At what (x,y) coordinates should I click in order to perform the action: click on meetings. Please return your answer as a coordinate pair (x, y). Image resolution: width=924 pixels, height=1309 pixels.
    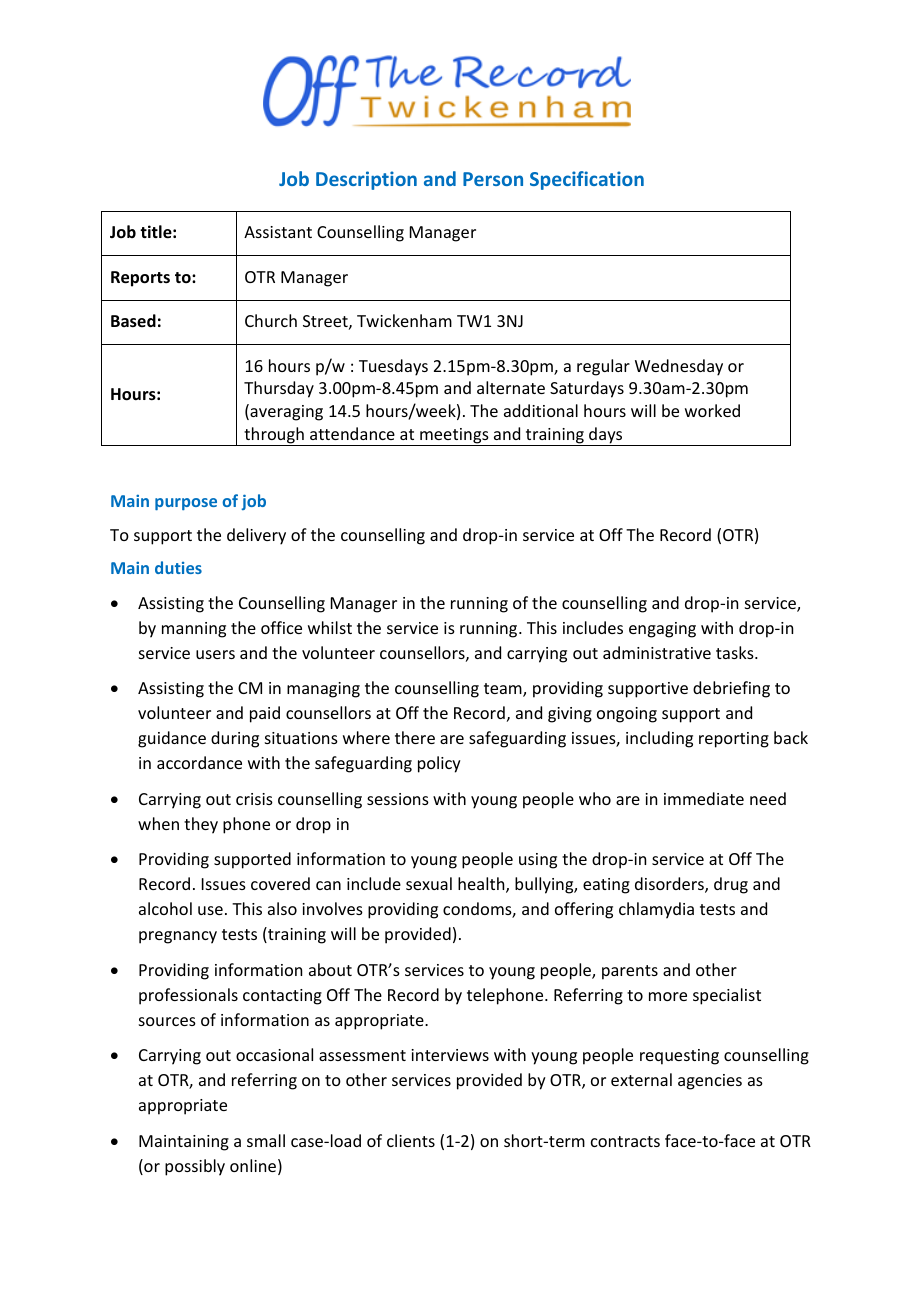
    Looking at the image, I should click on (454, 437).
